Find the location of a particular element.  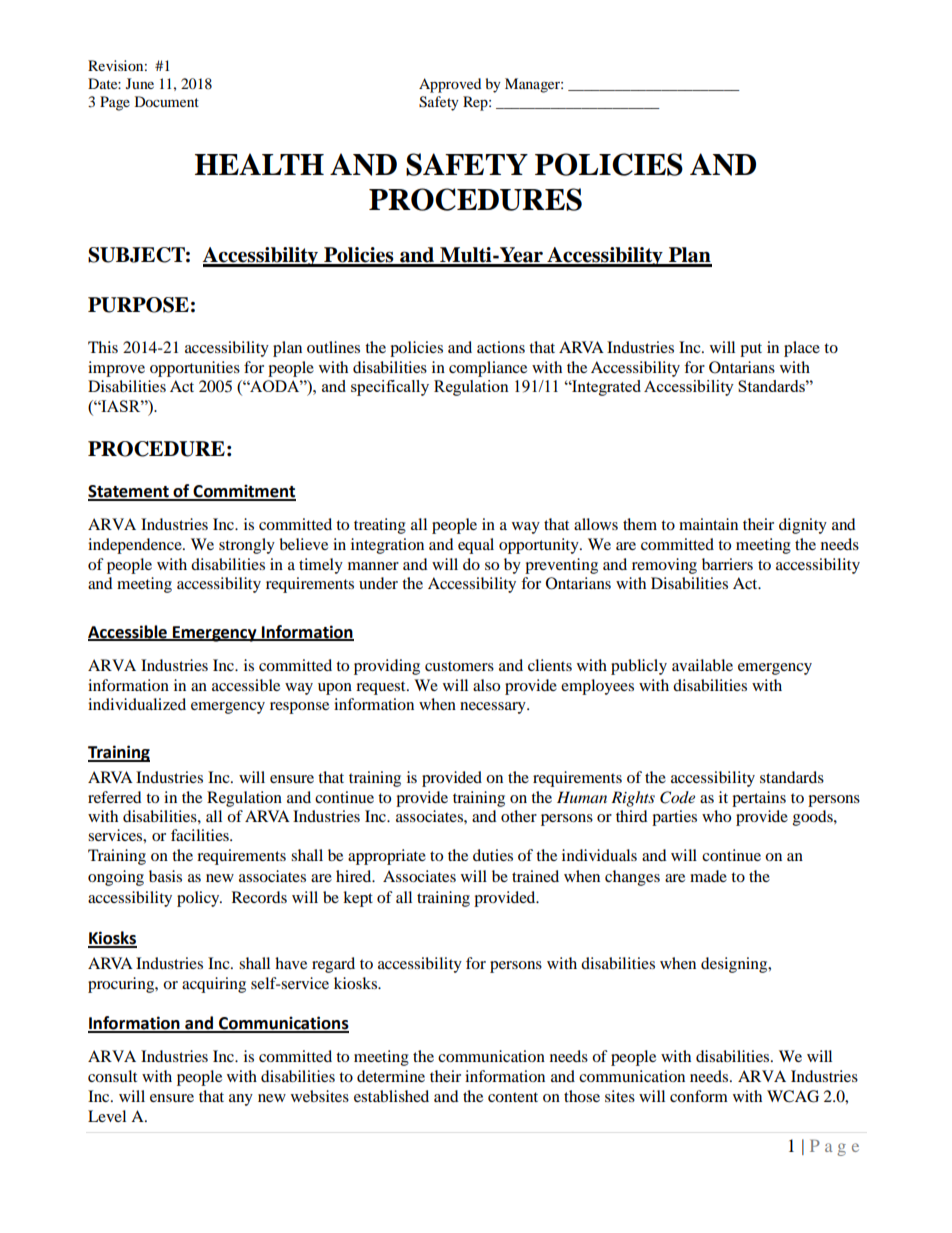

any is located at coordinates (241, 1100).
